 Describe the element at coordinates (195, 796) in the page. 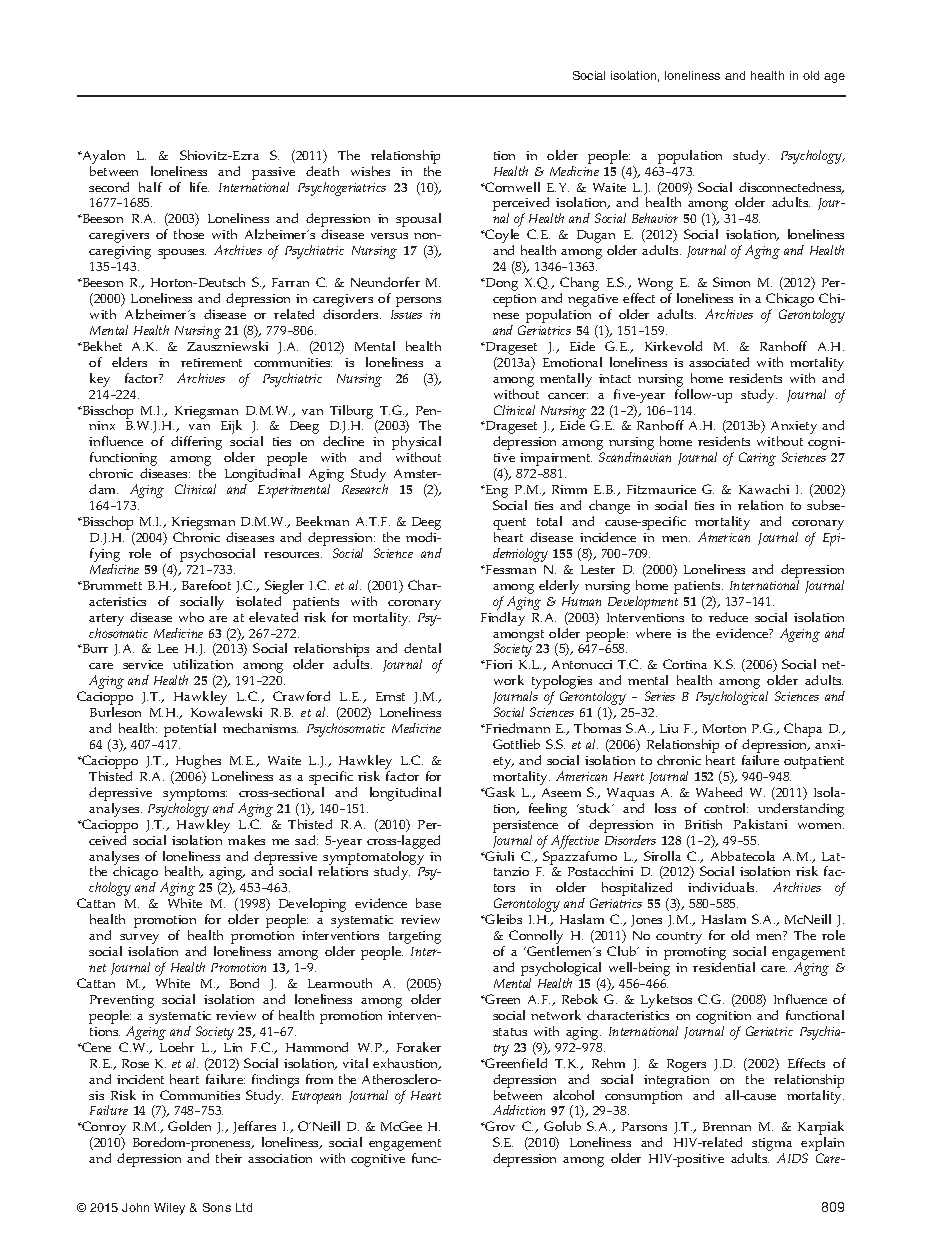

I see `symptoms` at that location.
